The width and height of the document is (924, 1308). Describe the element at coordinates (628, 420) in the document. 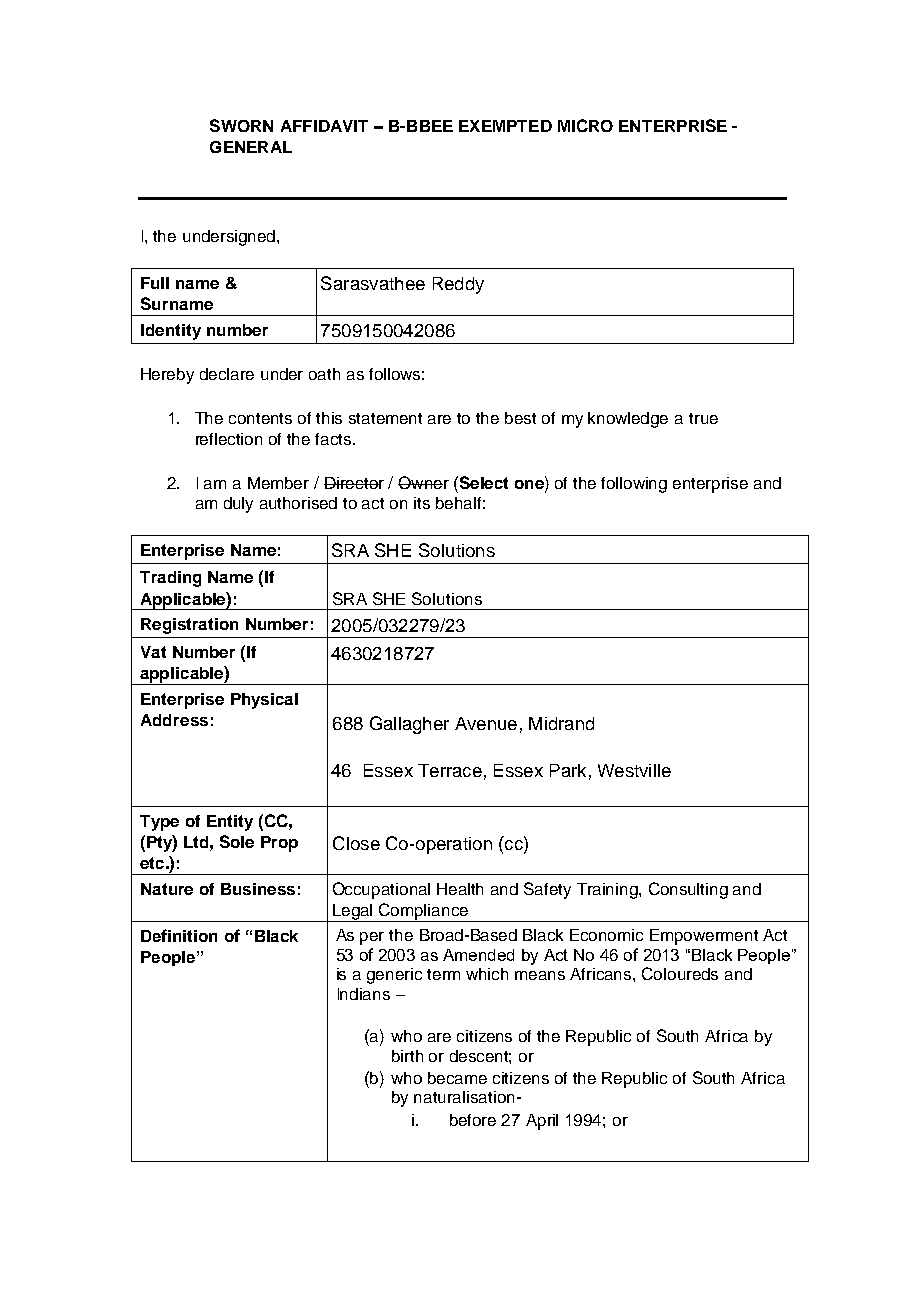

I see `knowledge` at that location.
